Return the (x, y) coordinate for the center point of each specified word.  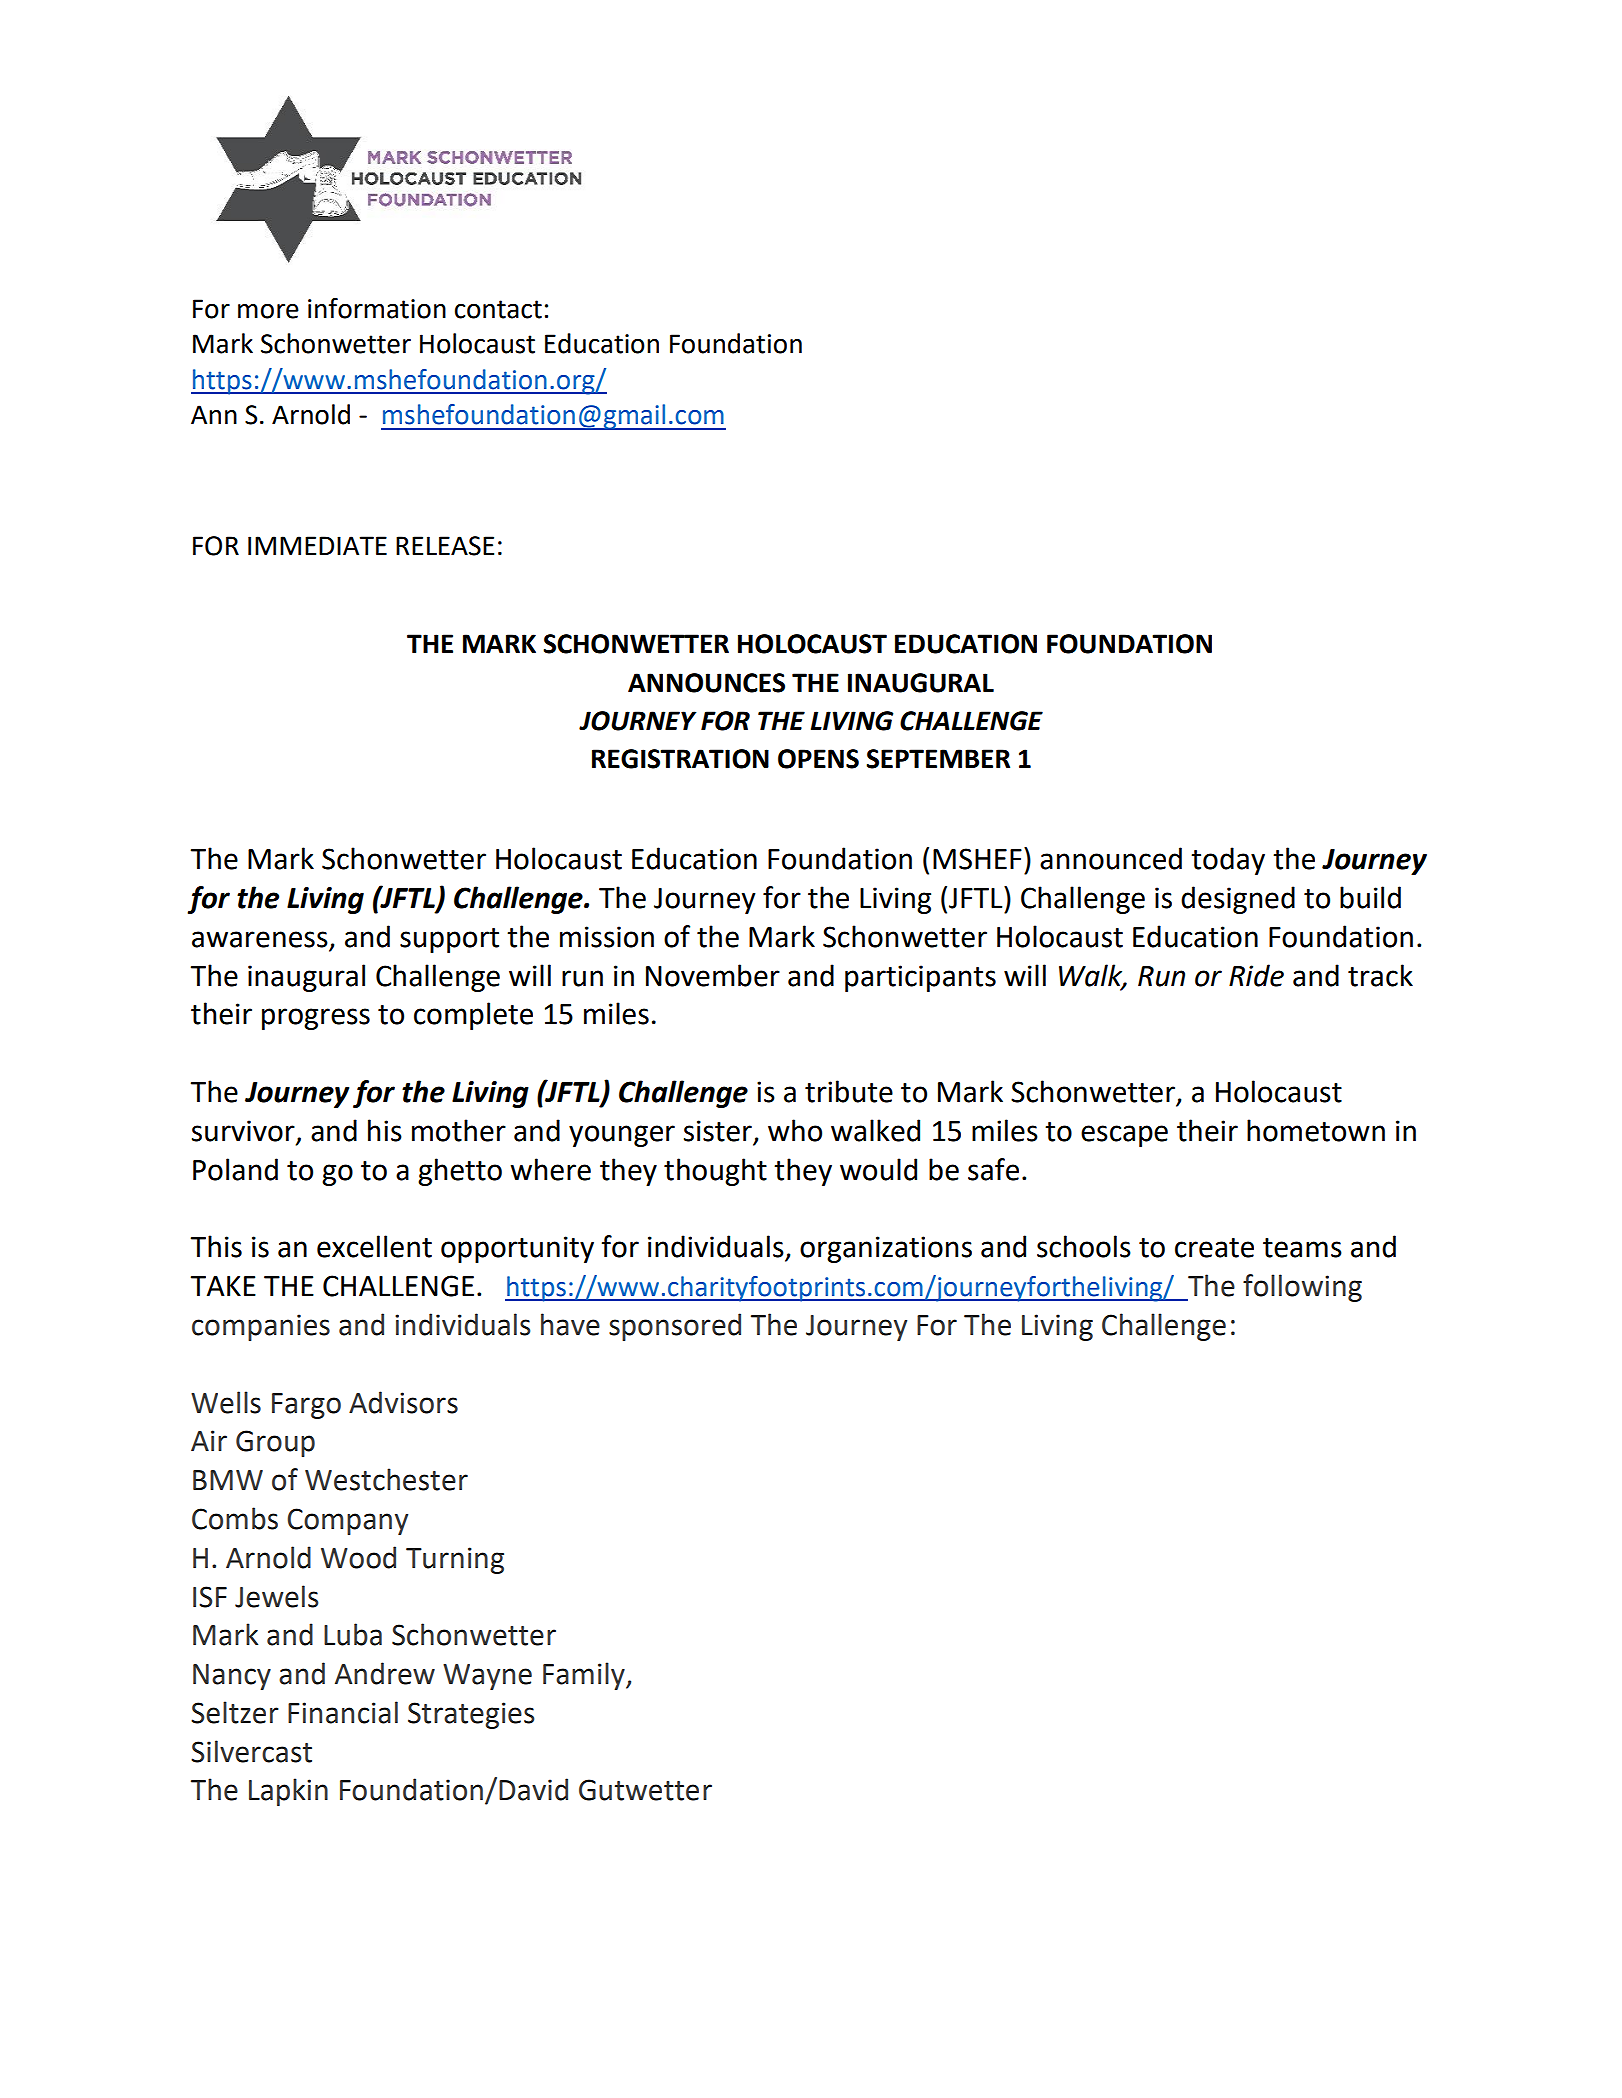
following (1302, 1288)
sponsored (675, 1327)
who (795, 1130)
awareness (260, 939)
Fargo (306, 1406)
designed (1238, 900)
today (1228, 861)
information (377, 308)
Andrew (385, 1673)
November (713, 975)
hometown (1316, 1130)
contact (498, 309)
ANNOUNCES (706, 683)
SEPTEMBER (938, 759)
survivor (244, 1131)
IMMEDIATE (317, 545)
